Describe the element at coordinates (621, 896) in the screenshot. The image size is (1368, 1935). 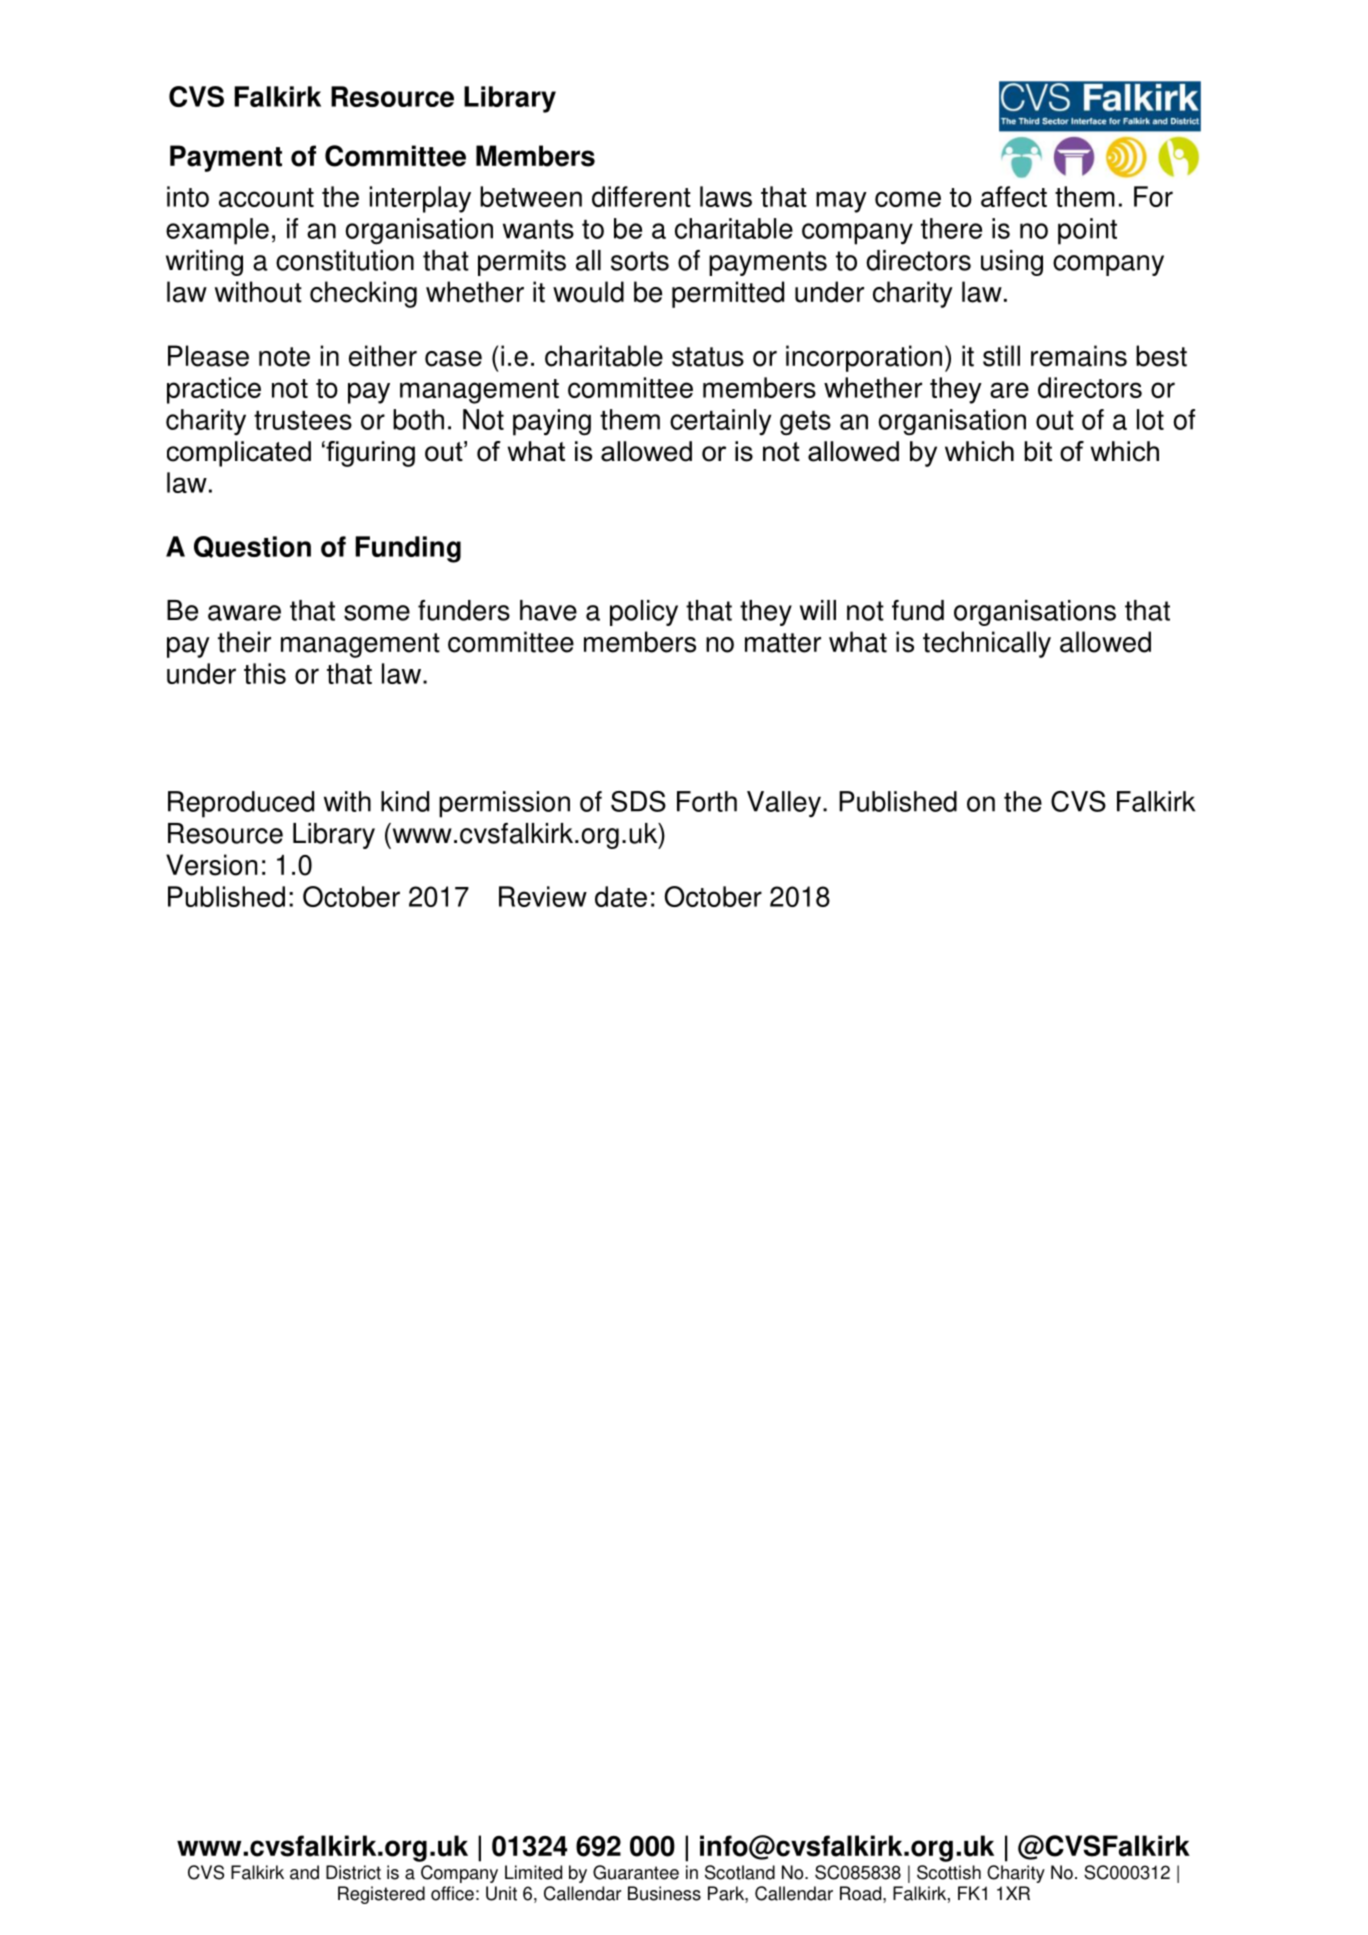
I see `date` at that location.
